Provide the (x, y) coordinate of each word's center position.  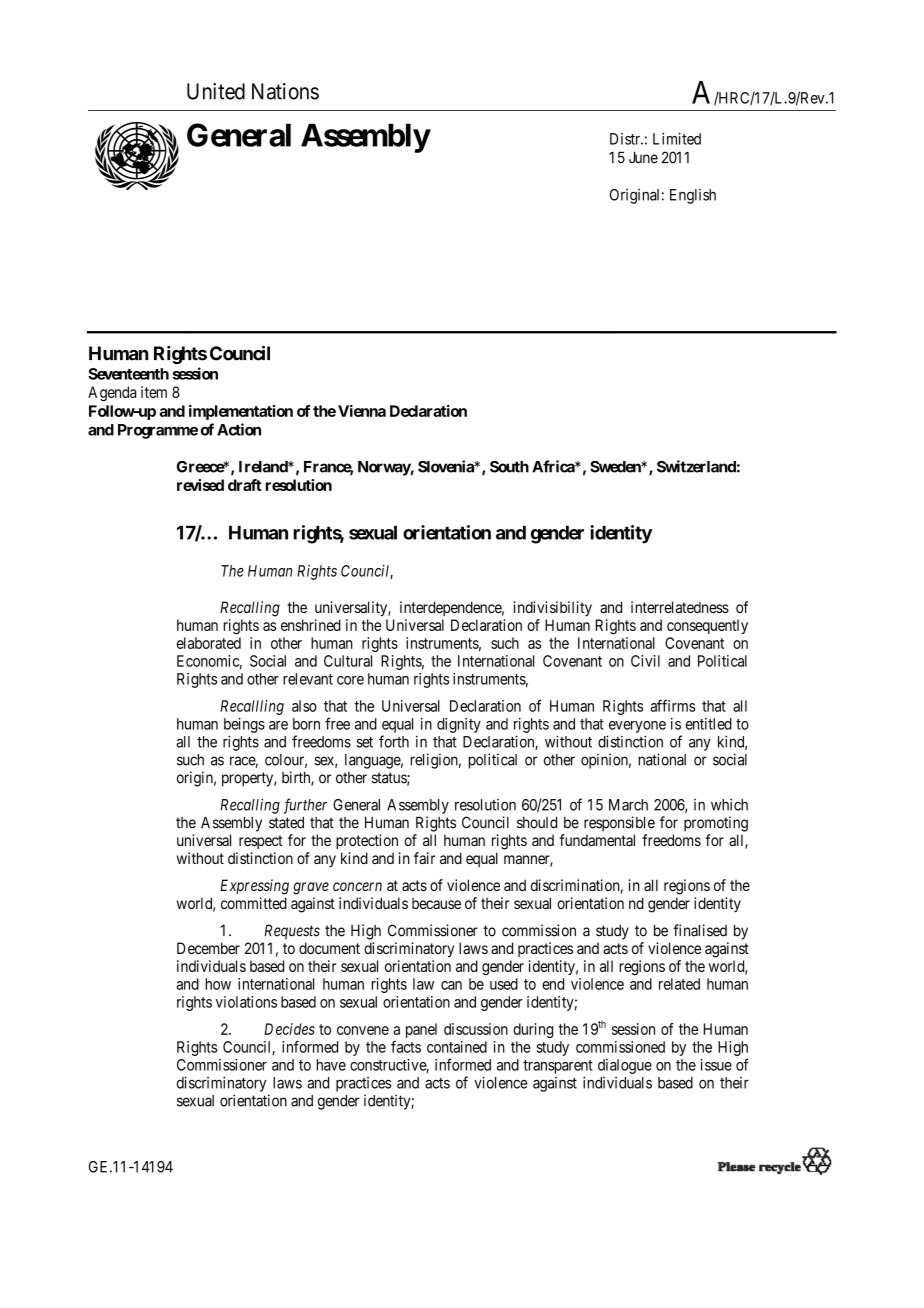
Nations (285, 91)
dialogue (625, 1066)
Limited (677, 139)
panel (421, 1030)
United (216, 91)
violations (246, 1002)
